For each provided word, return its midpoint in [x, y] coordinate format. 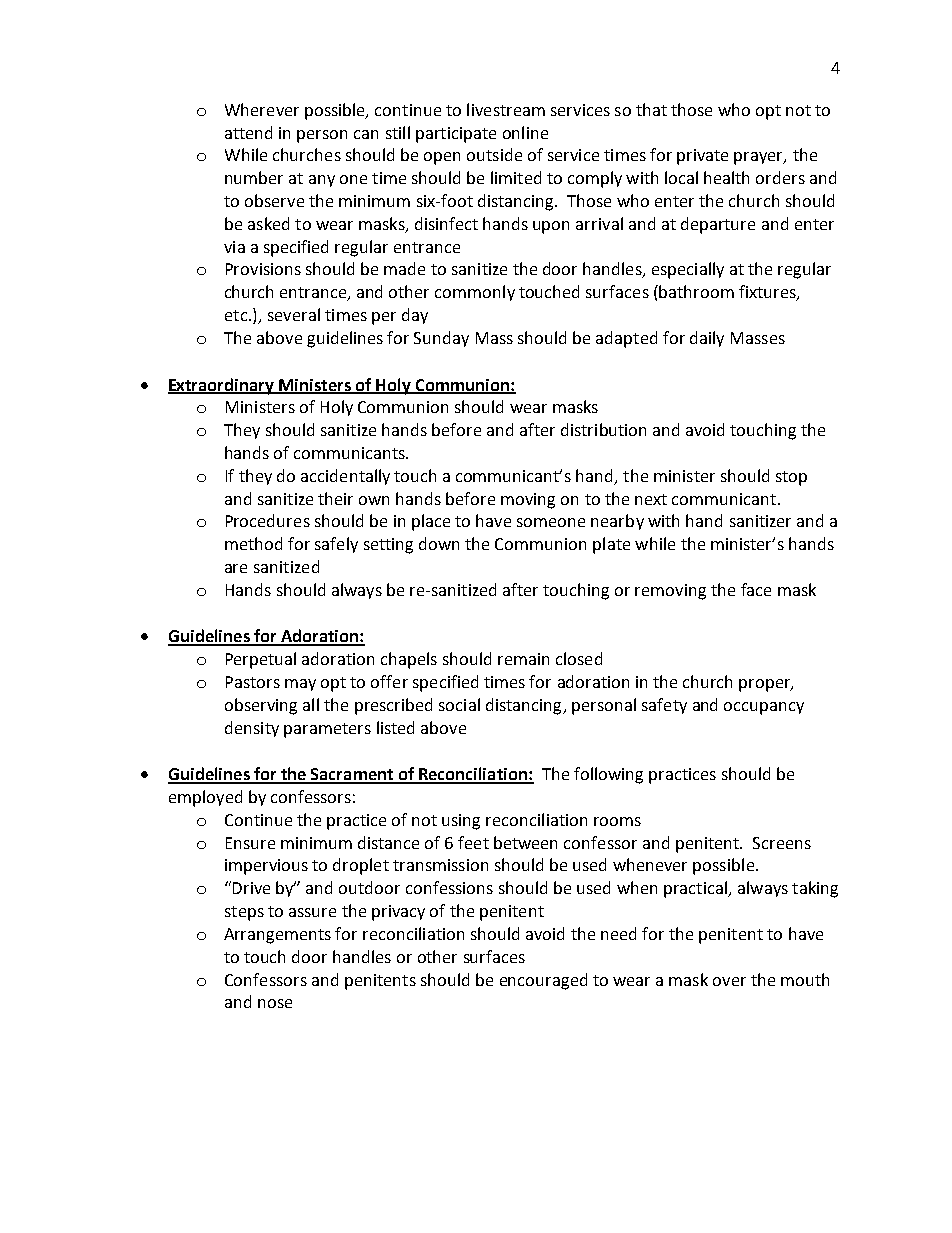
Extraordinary [222, 386]
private [702, 157]
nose [275, 1003]
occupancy [764, 708]
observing [261, 706]
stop [791, 478]
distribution [603, 429]
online [525, 132]
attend [248, 132]
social [459, 704]
